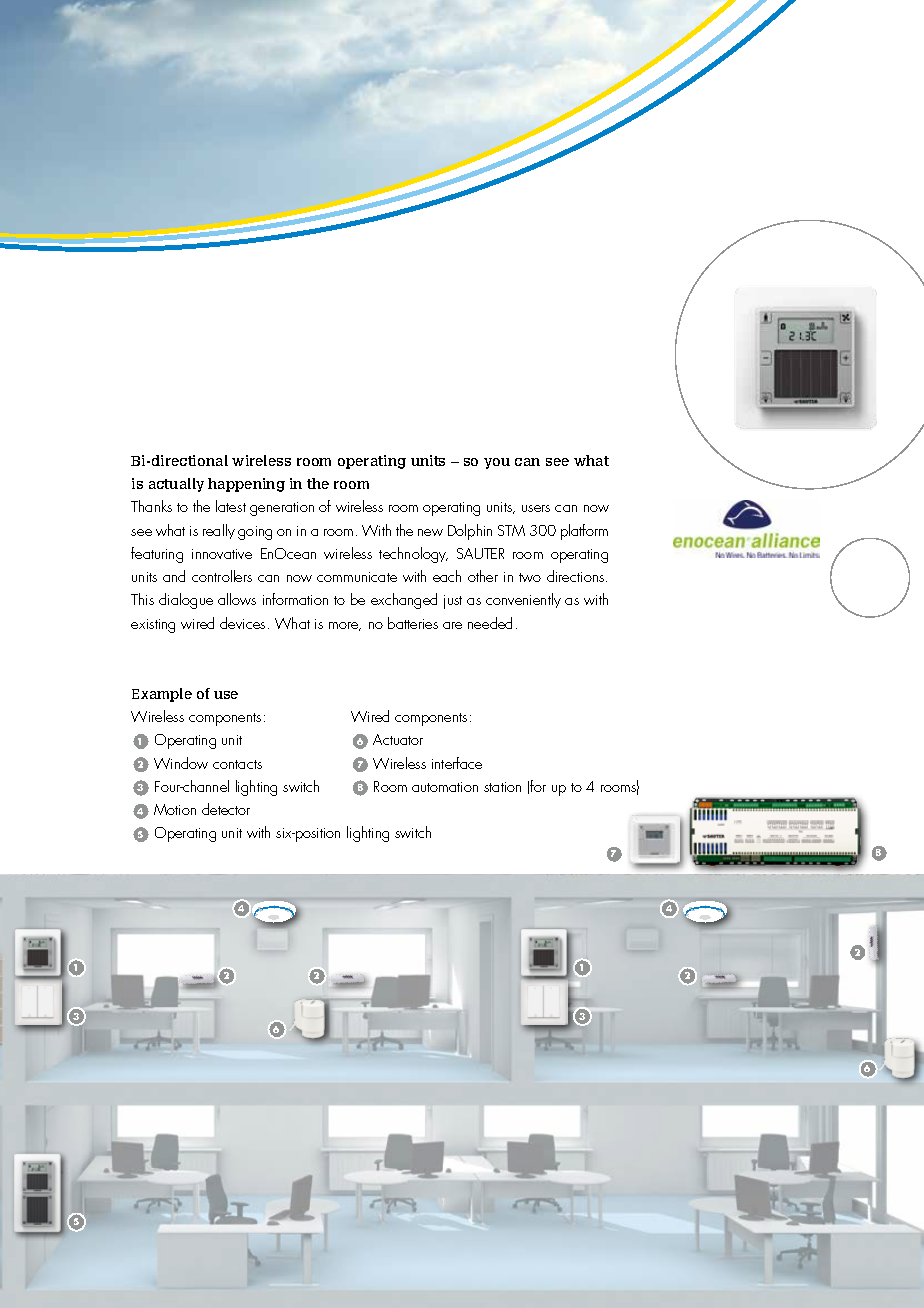 This page has width=924, height=1308. What do you see at coordinates (175, 809) in the page?
I see `Motion` at bounding box center [175, 809].
